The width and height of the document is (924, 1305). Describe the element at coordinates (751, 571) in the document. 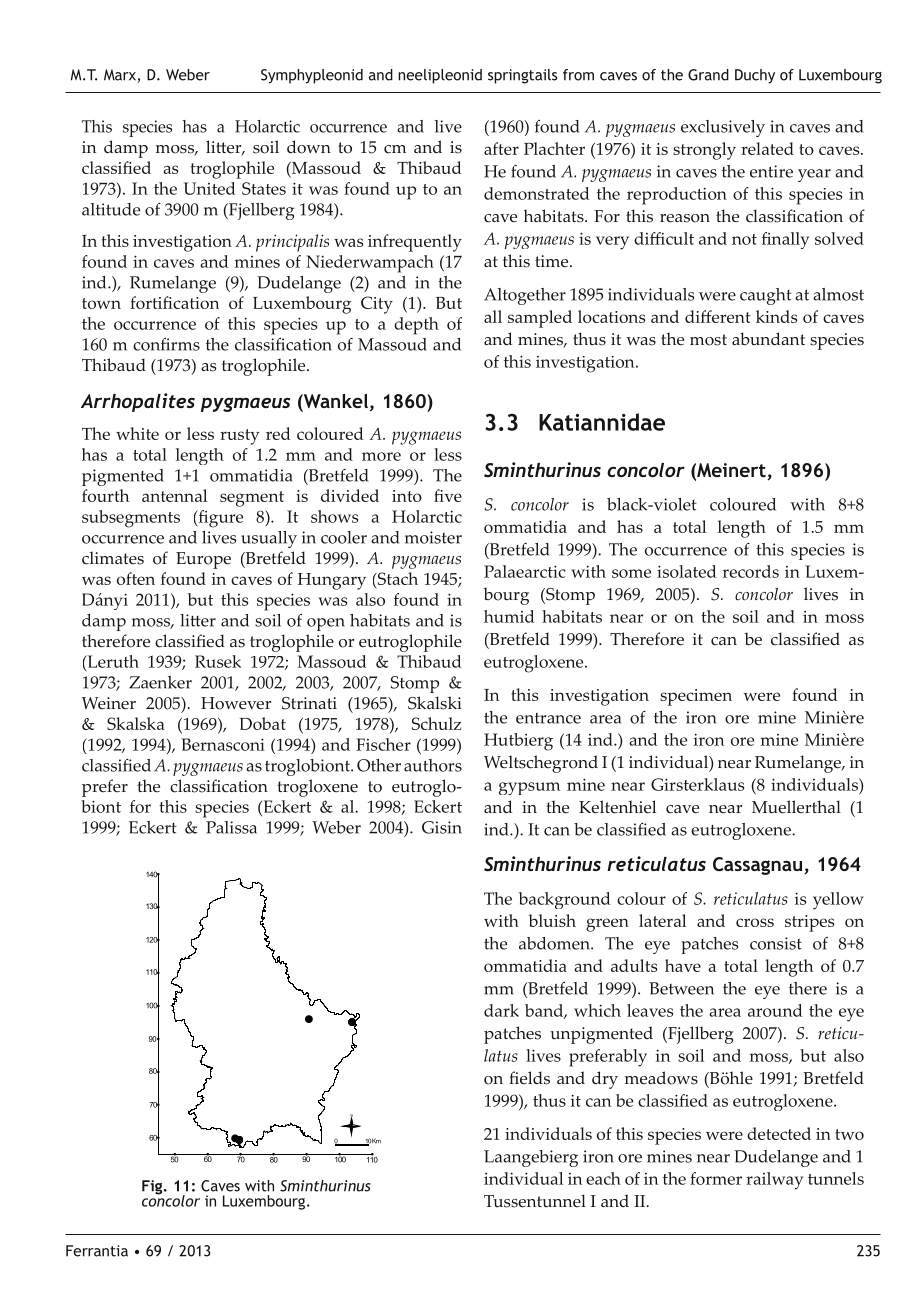

I see `records` at that location.
